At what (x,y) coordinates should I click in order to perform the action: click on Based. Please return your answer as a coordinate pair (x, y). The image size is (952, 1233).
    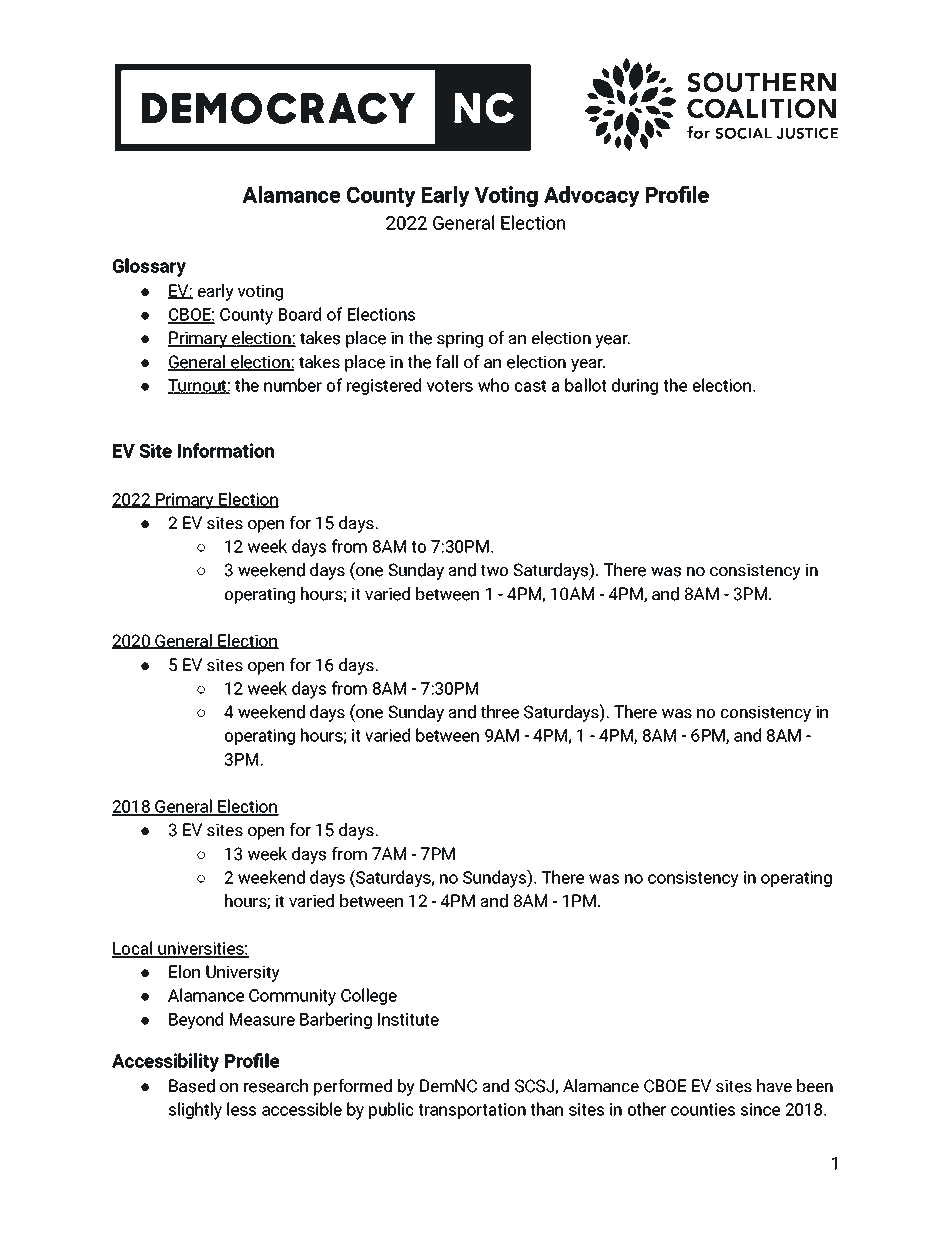
    Looking at the image, I should click on (192, 1086).
